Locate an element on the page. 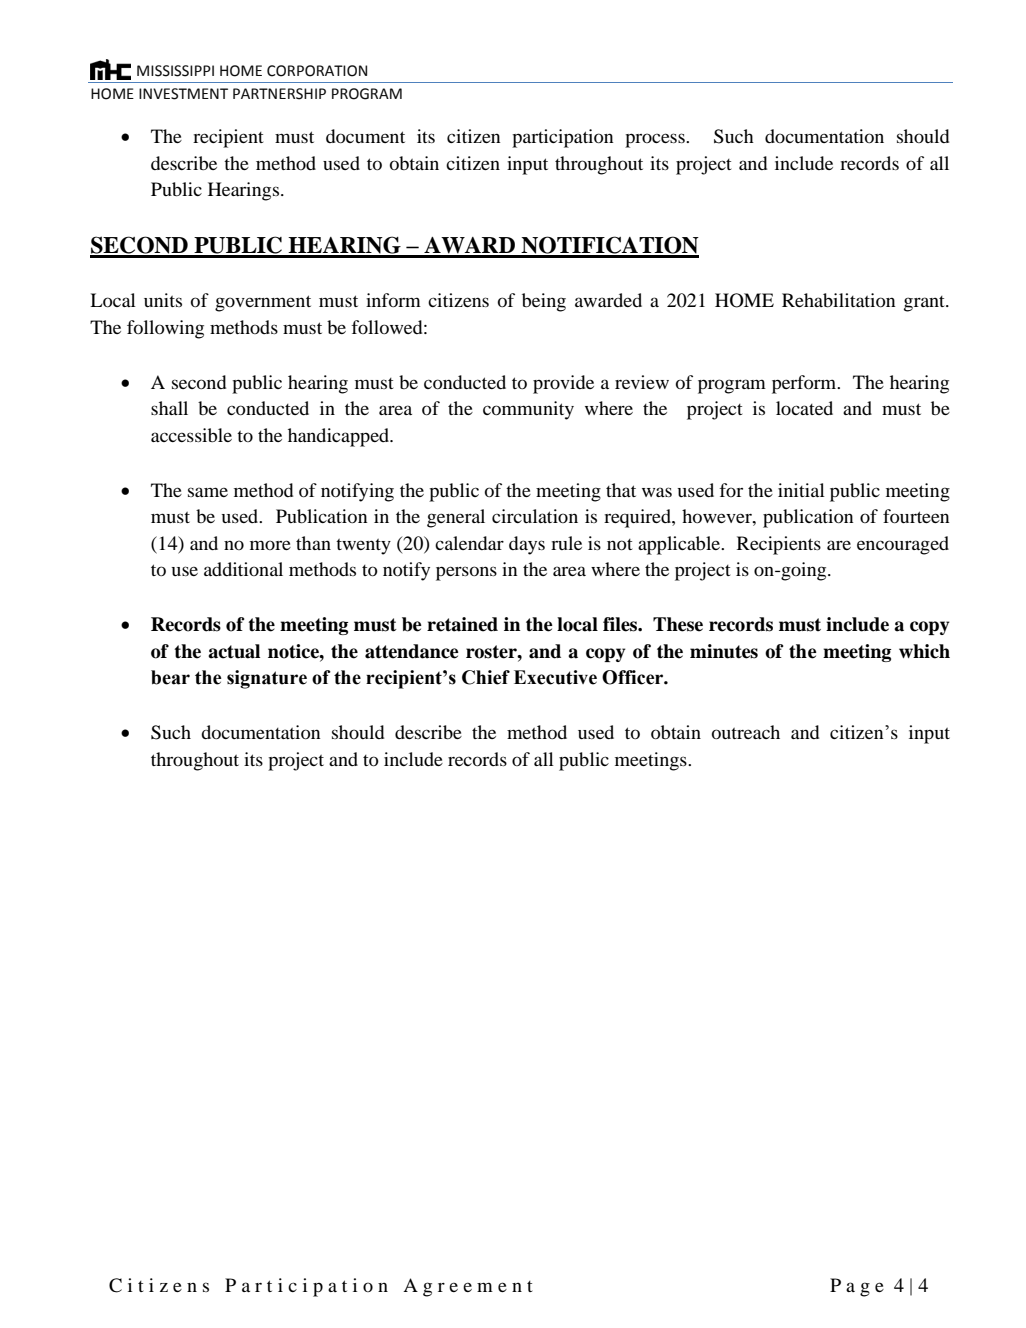 Image resolution: width=1026 pixels, height=1328 pixels. government is located at coordinates (263, 303).
